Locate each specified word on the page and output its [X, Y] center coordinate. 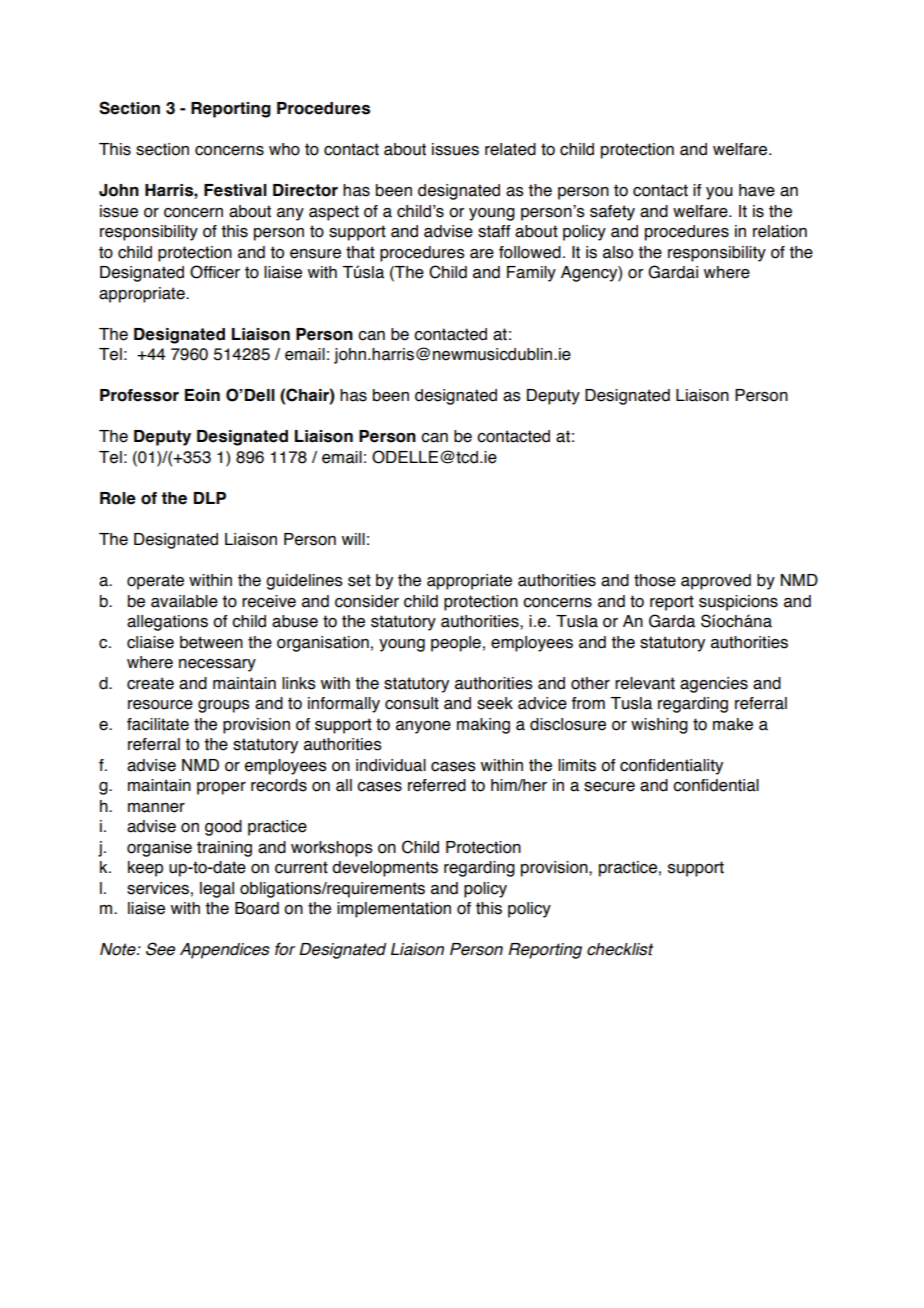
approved [716, 582]
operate [155, 582]
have [757, 190]
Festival [235, 190]
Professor [139, 395]
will [353, 539]
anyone [423, 727]
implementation [394, 910]
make [733, 724]
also [618, 252]
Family [531, 274]
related [510, 149]
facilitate [158, 724]
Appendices [225, 951]
